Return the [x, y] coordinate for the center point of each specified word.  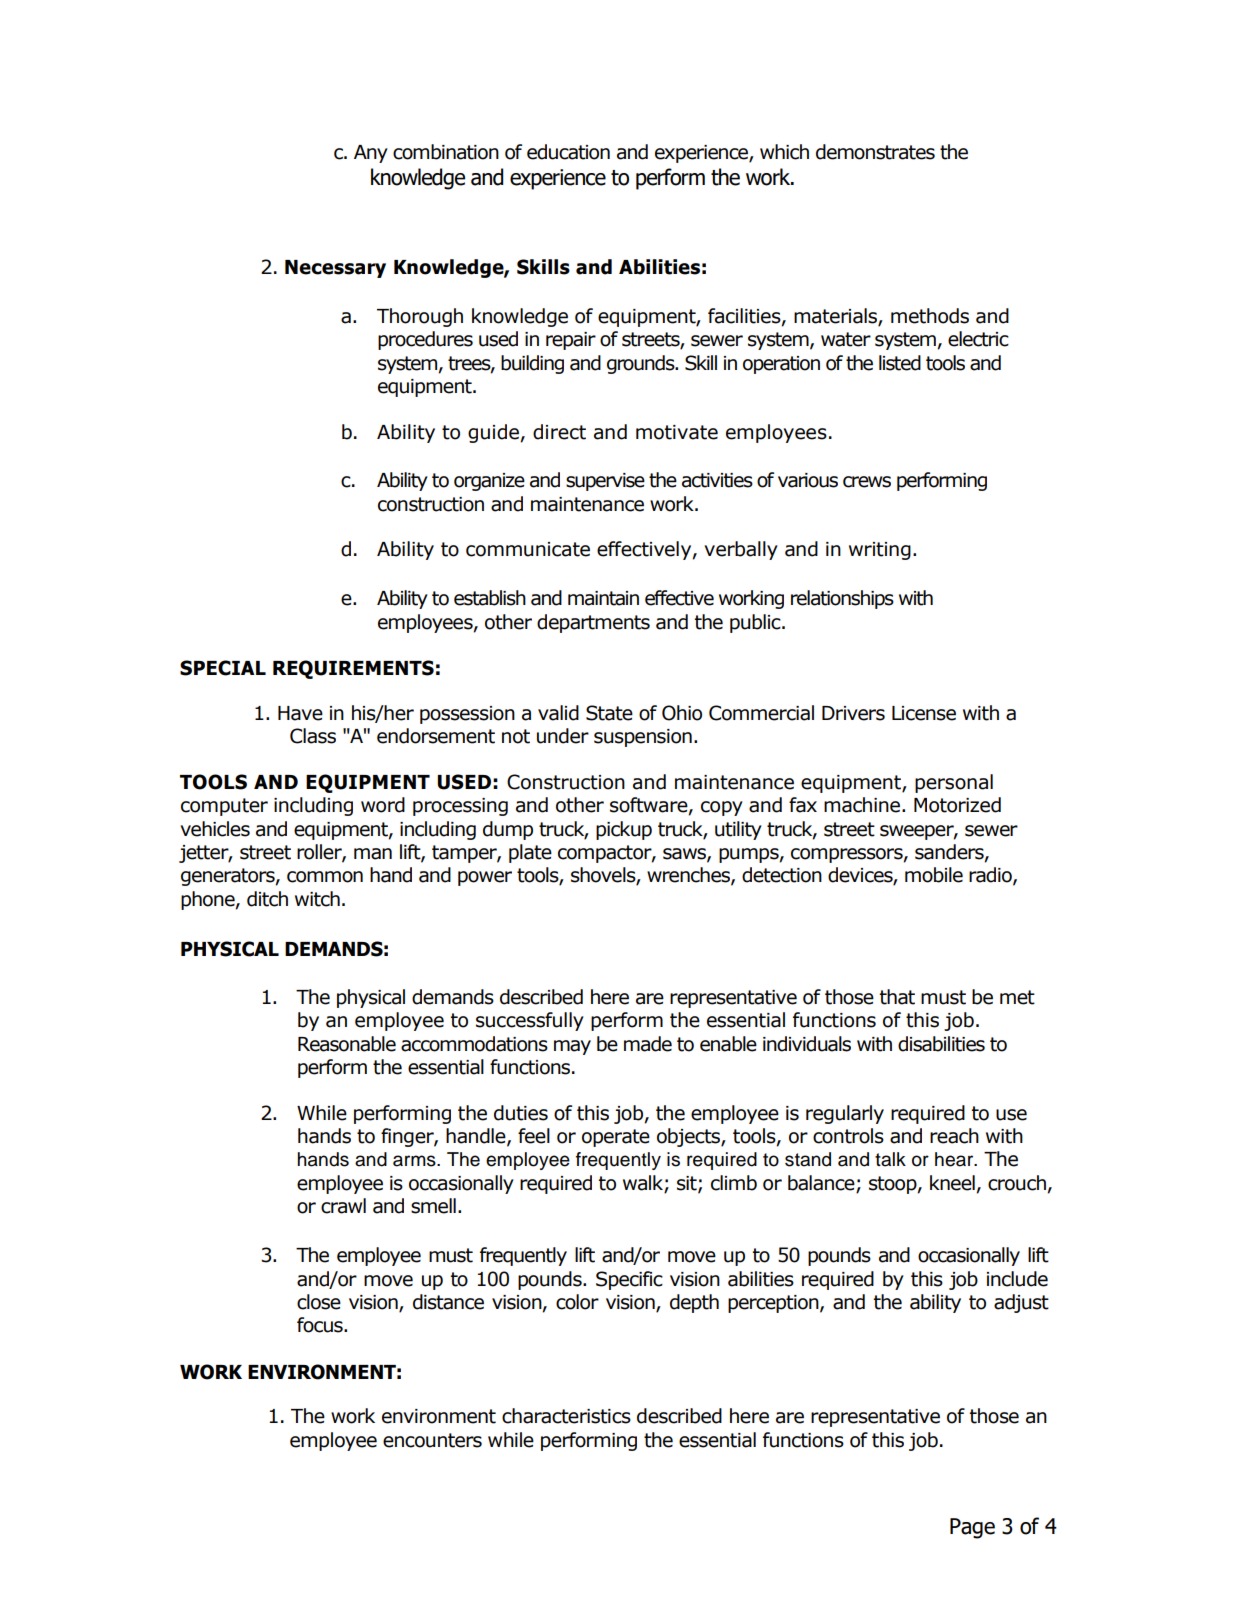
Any [371, 154]
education [568, 152]
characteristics [566, 1416]
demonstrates [875, 152]
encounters [432, 1440]
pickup [624, 830]
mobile [934, 875]
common [325, 877]
